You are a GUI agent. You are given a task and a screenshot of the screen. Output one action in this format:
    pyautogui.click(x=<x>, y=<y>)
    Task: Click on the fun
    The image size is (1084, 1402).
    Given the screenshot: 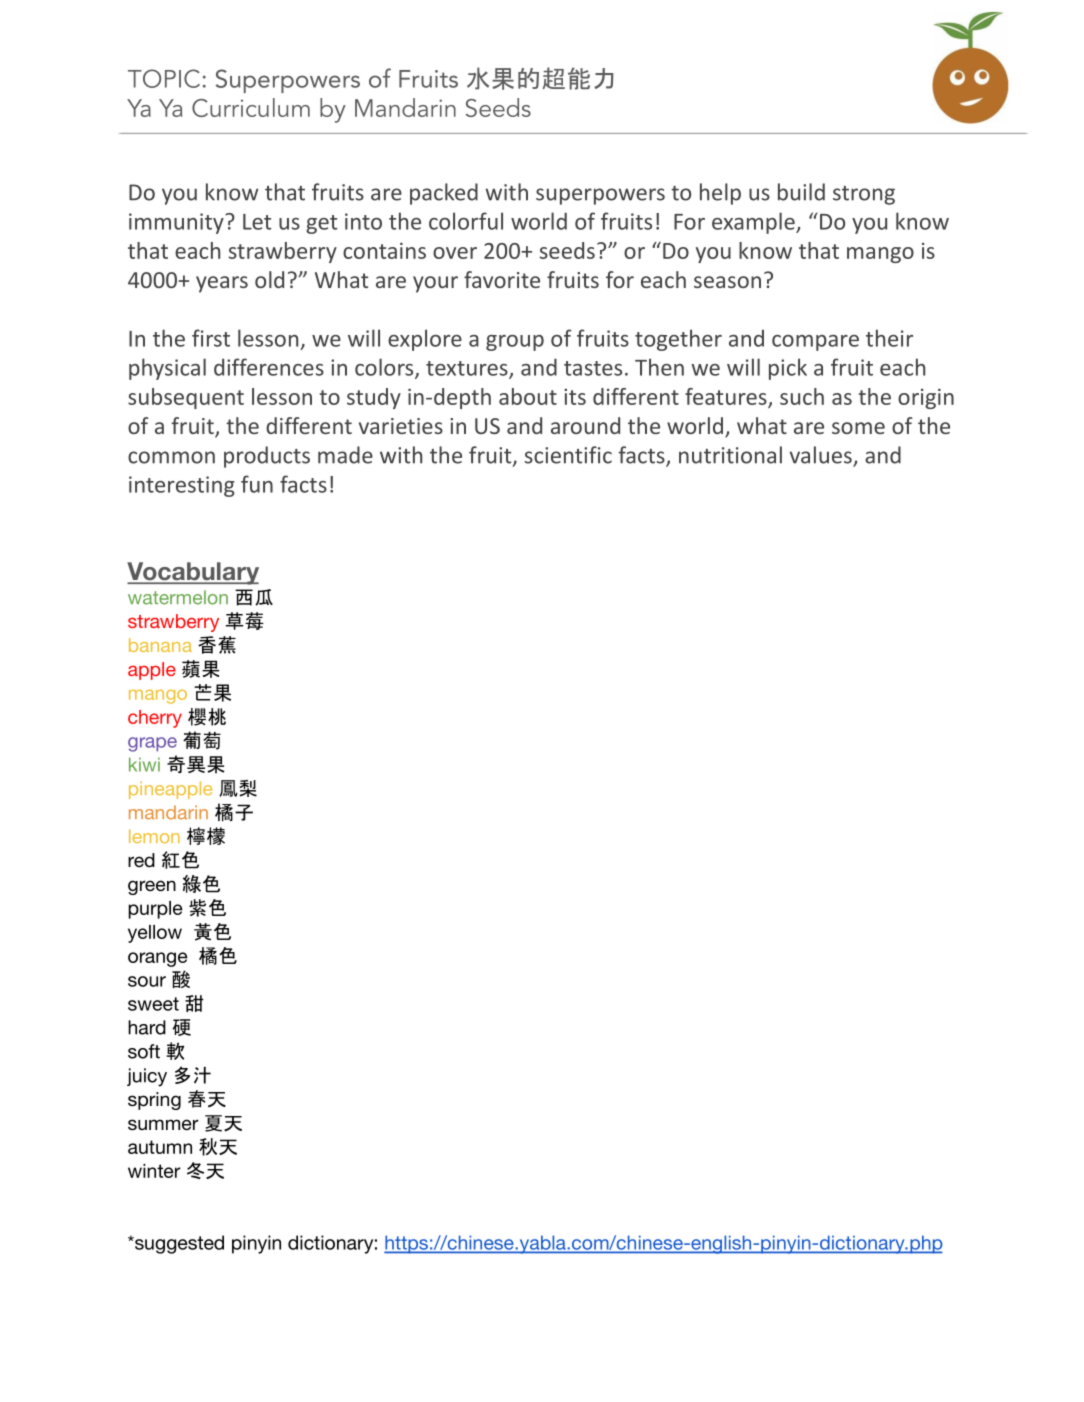 What is the action you would take?
    pyautogui.click(x=257, y=484)
